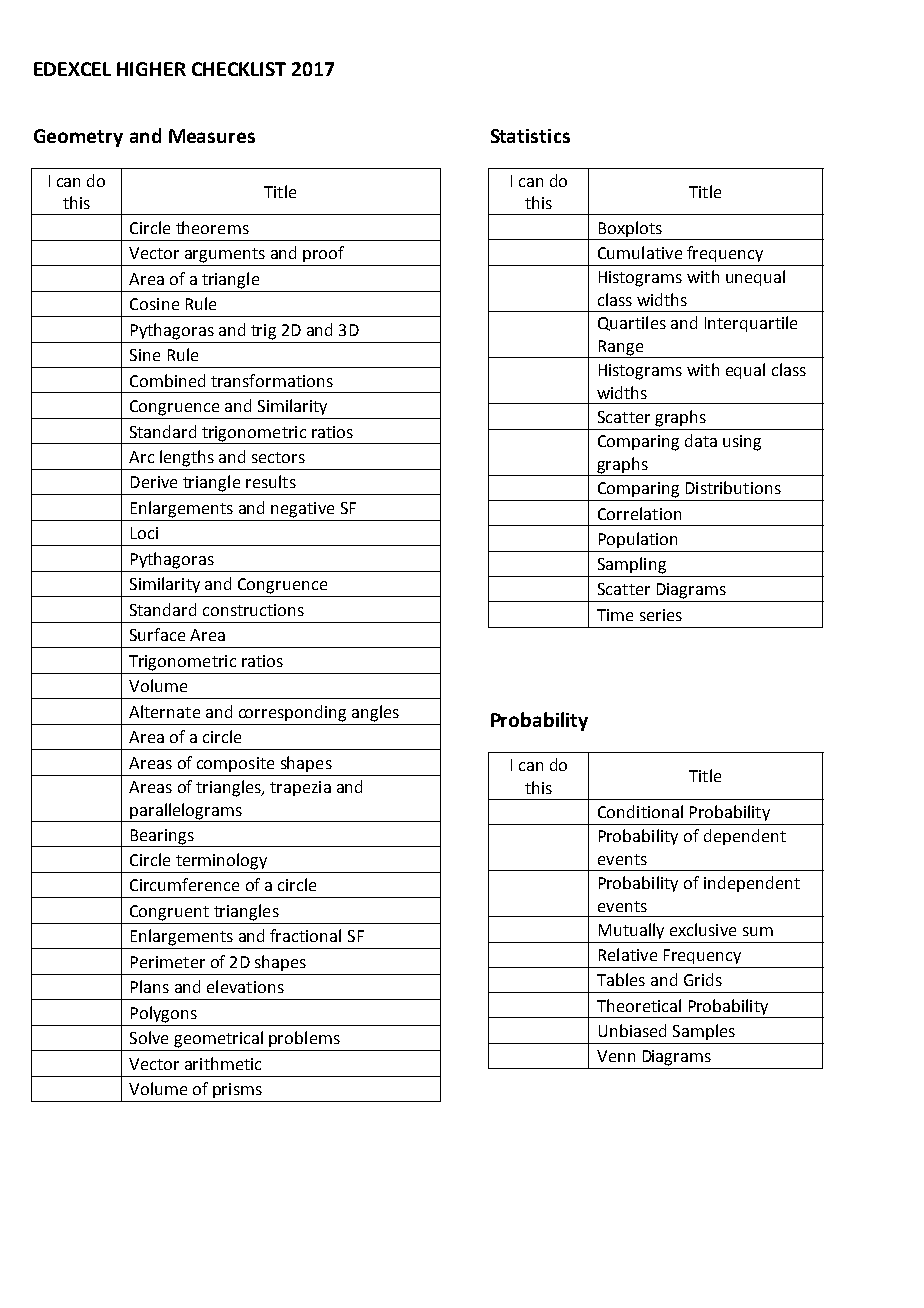 Image resolution: width=924 pixels, height=1308 pixels. Describe the element at coordinates (530, 136) in the screenshot. I see `Statistics` at that location.
